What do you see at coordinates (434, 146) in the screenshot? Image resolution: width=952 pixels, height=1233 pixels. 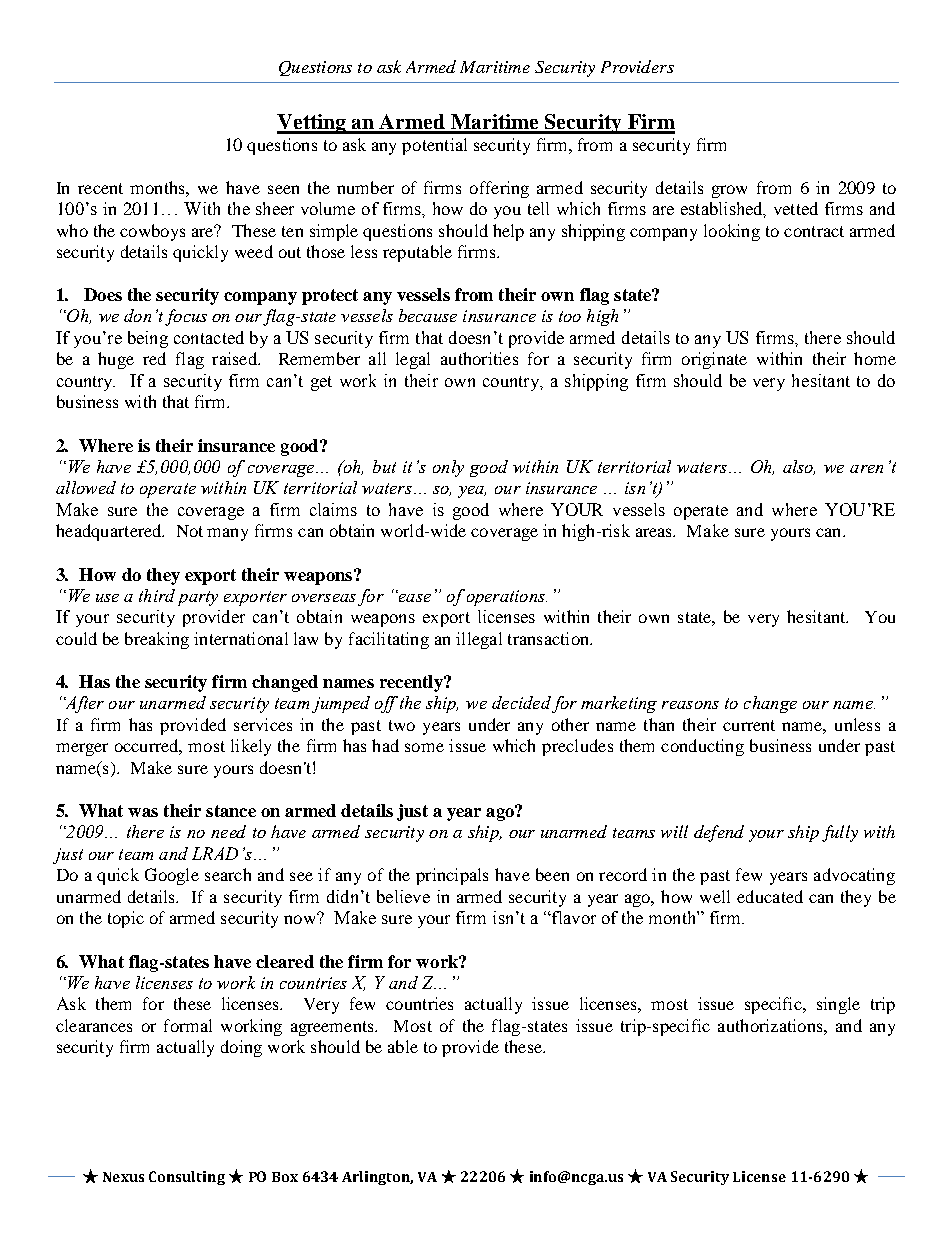 I see `potential` at bounding box center [434, 146].
